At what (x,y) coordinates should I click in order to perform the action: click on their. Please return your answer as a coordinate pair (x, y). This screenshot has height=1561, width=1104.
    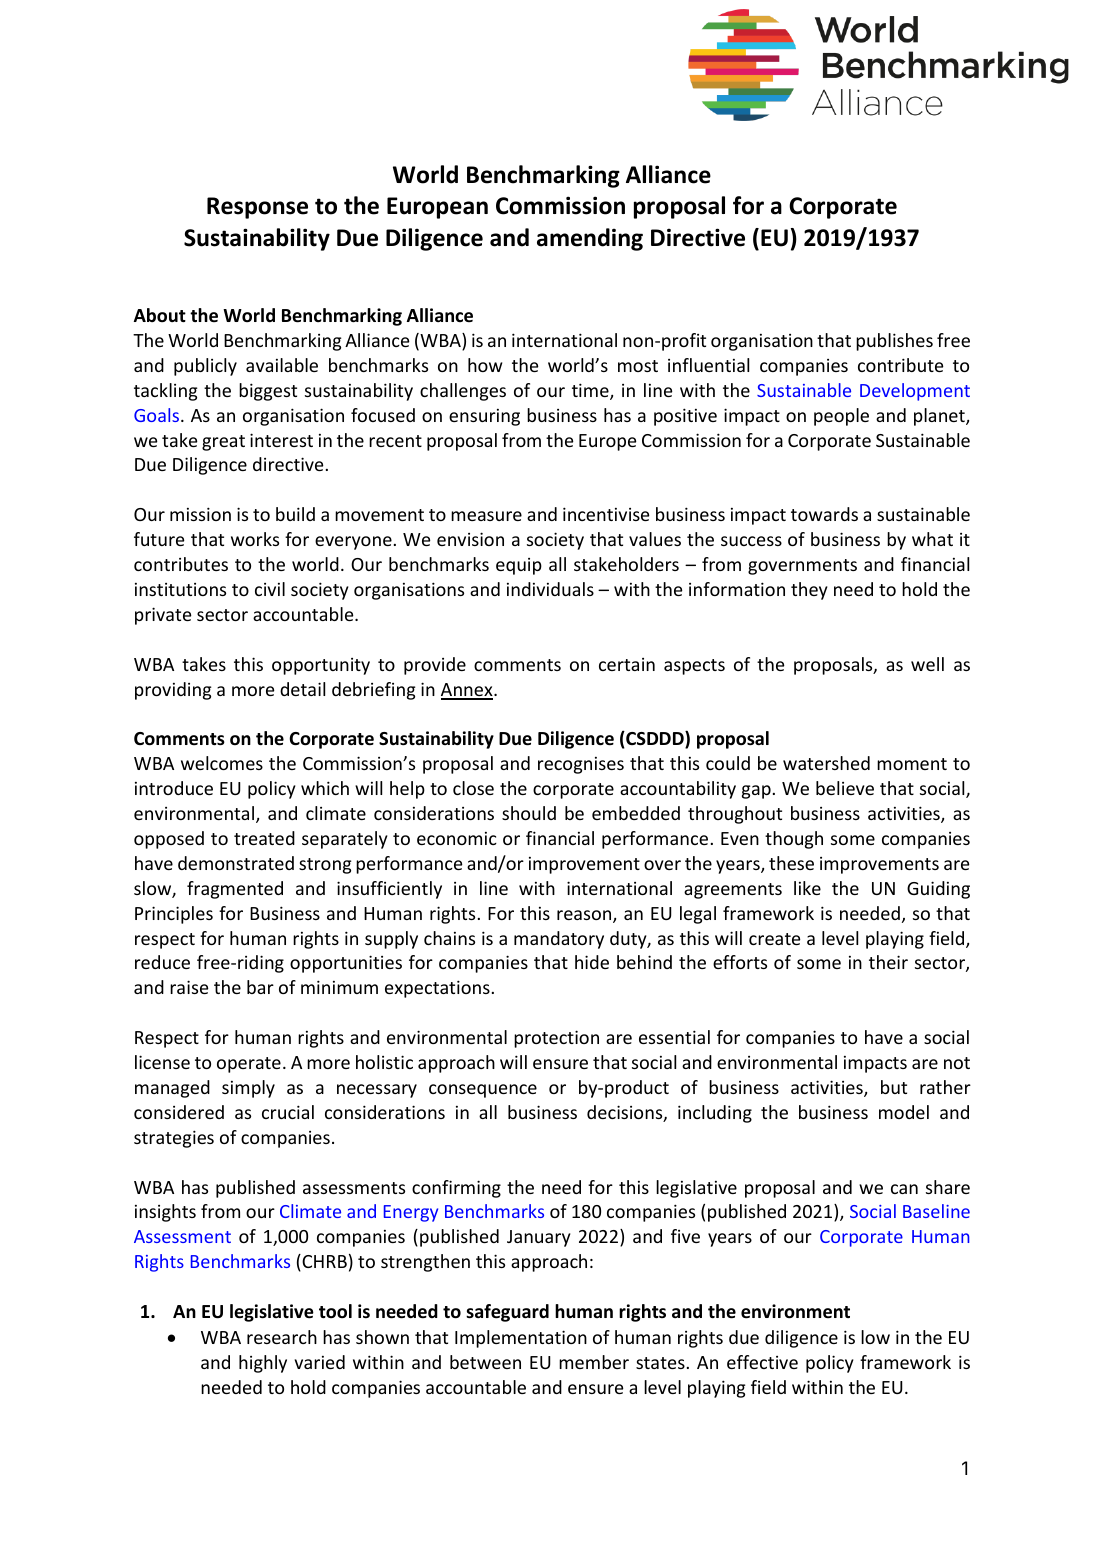
    Looking at the image, I should click on (888, 962).
